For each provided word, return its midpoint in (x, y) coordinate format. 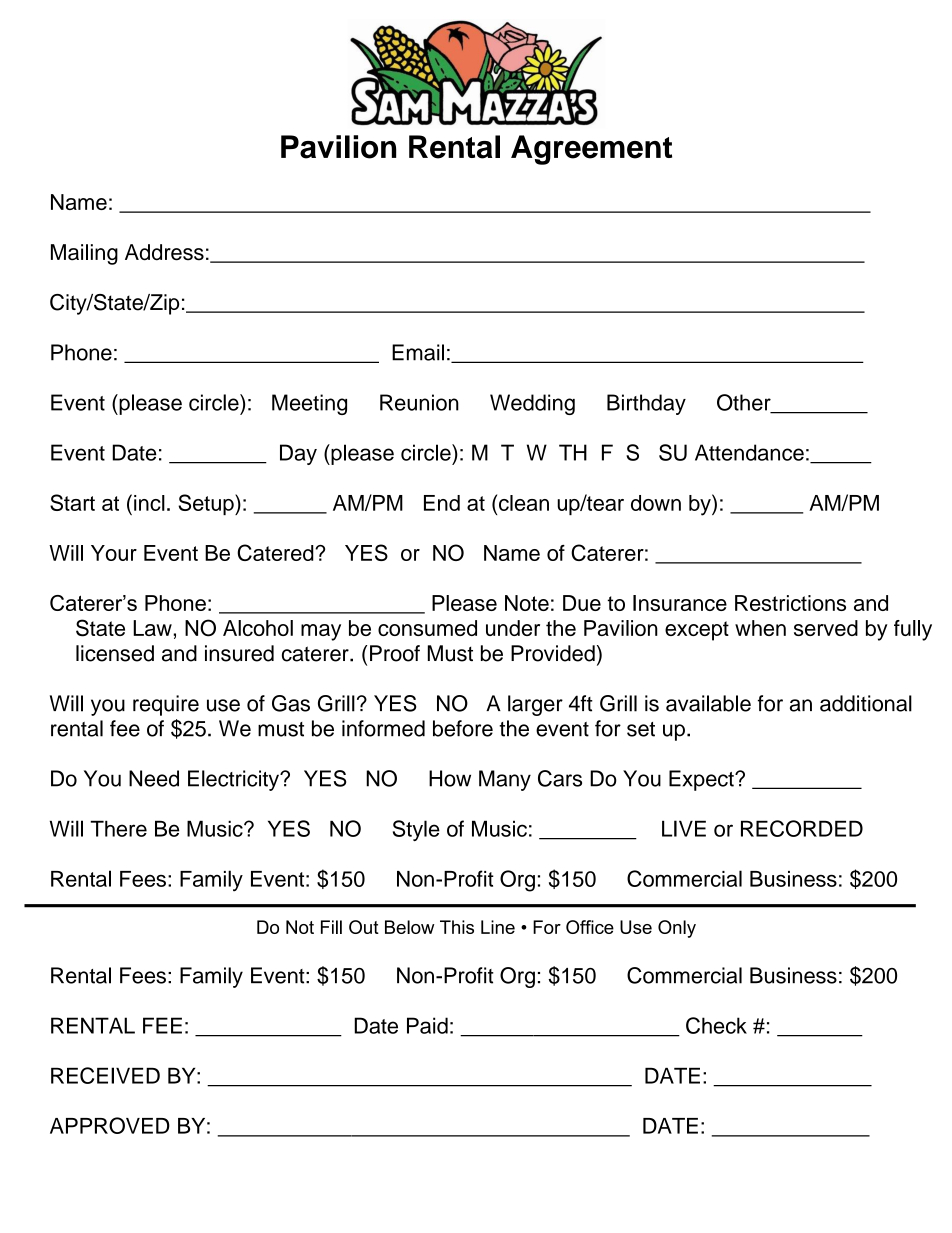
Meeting (309, 404)
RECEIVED (105, 1075)
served (826, 628)
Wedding (532, 404)
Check (716, 1025)
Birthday (646, 404)
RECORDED (802, 828)
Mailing (84, 254)
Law (152, 628)
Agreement (591, 150)
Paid (427, 1025)
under (513, 628)
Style (416, 830)
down (656, 503)
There (118, 828)
